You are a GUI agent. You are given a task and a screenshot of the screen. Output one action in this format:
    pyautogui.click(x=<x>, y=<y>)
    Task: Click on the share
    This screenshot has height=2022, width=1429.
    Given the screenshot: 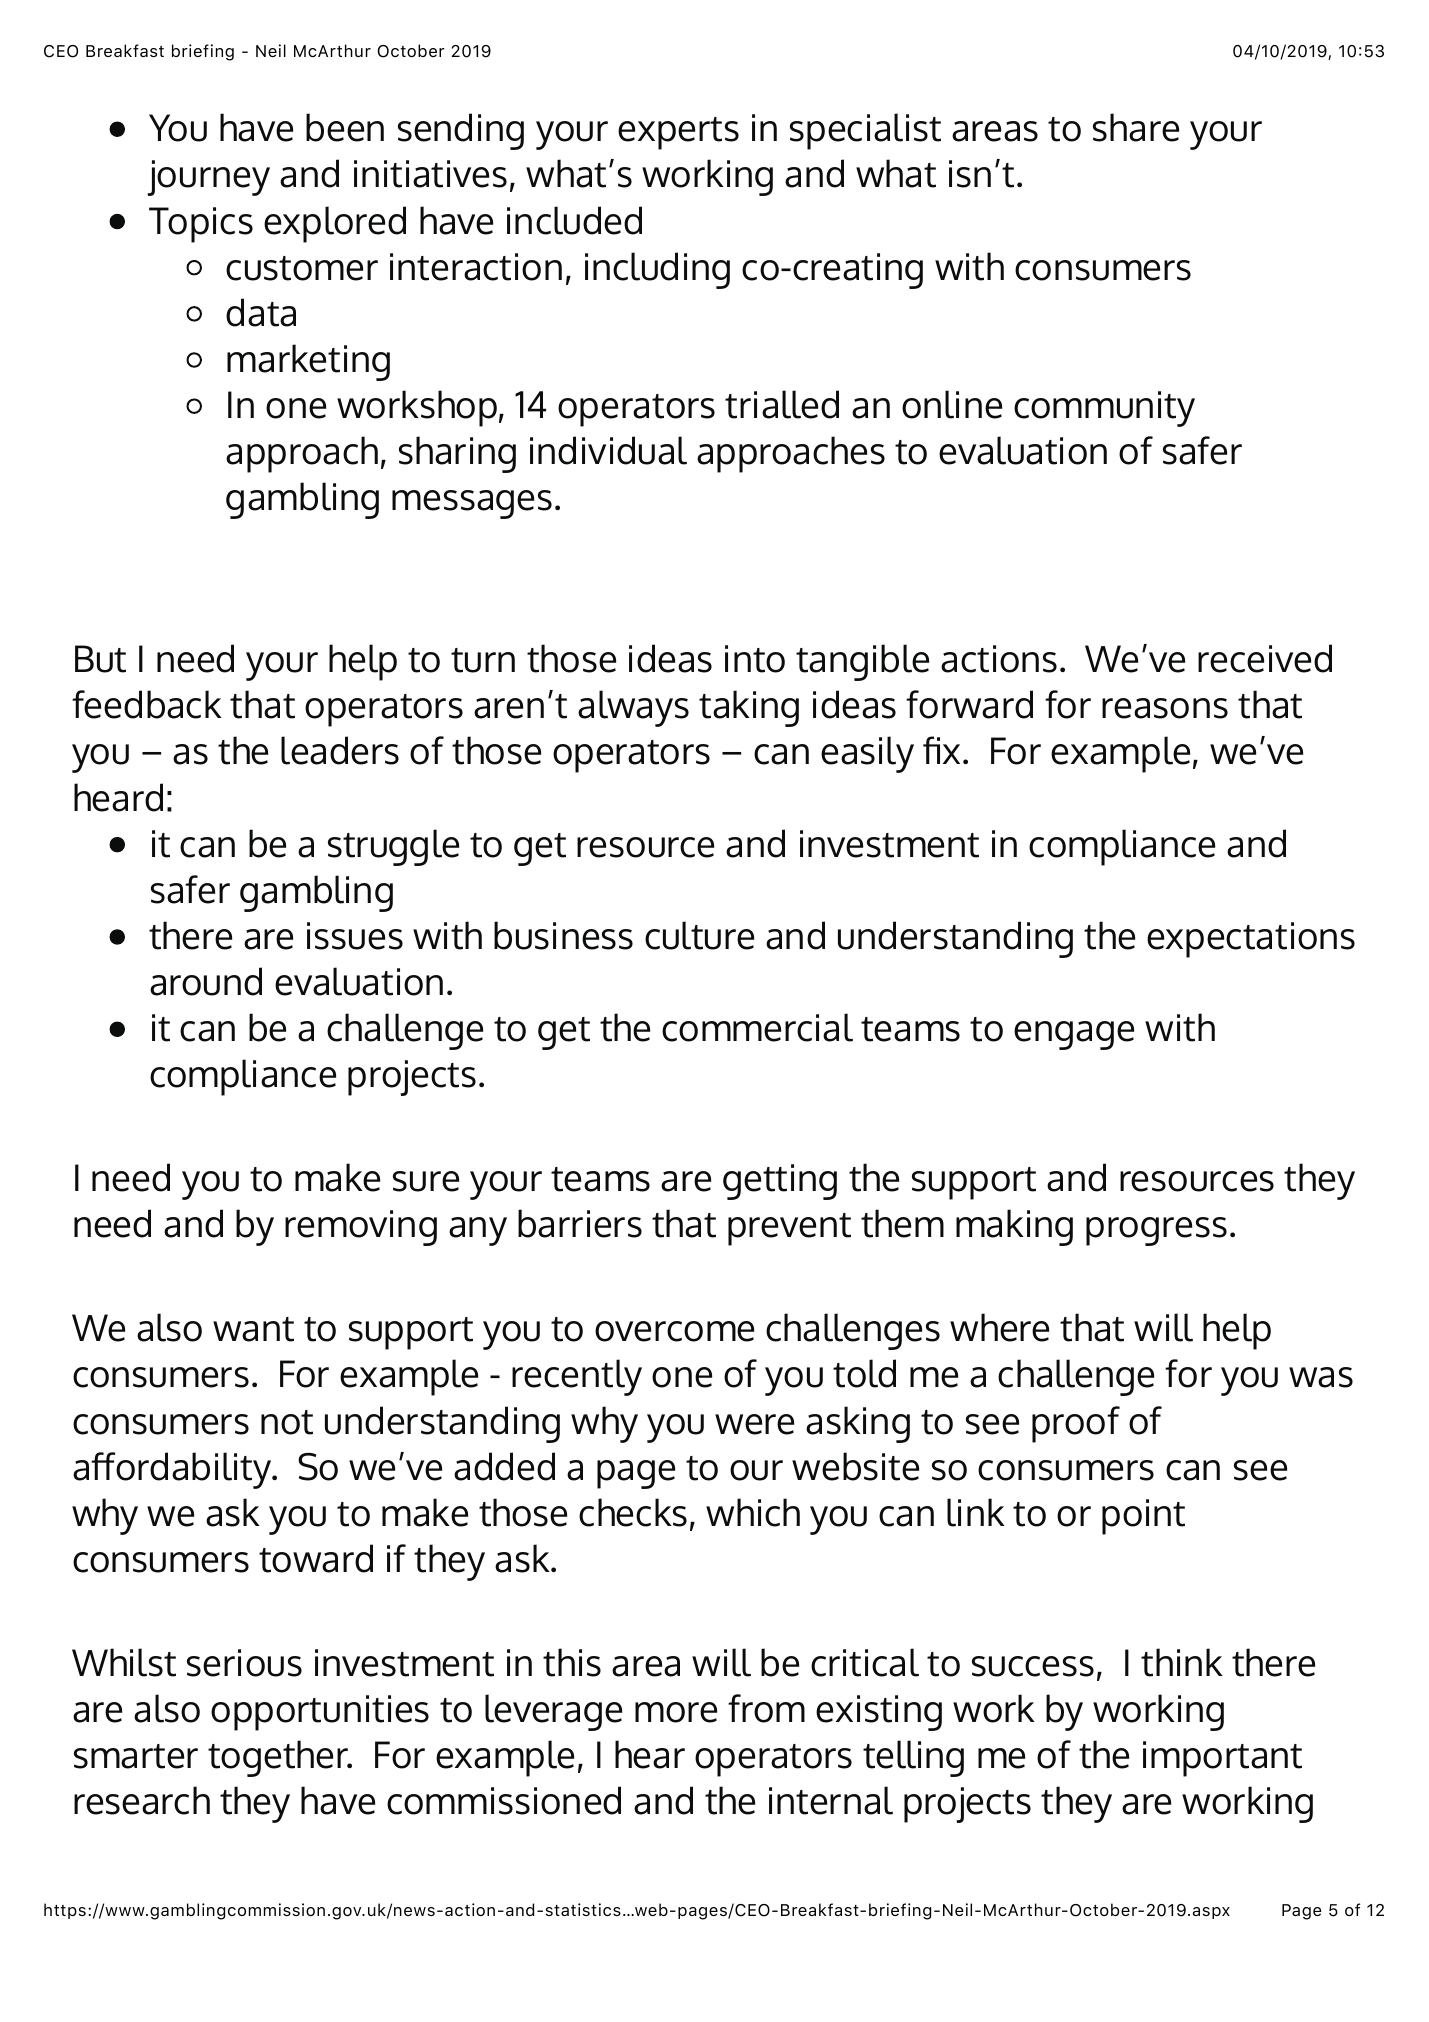 What is the action you would take?
    pyautogui.click(x=1136, y=127)
